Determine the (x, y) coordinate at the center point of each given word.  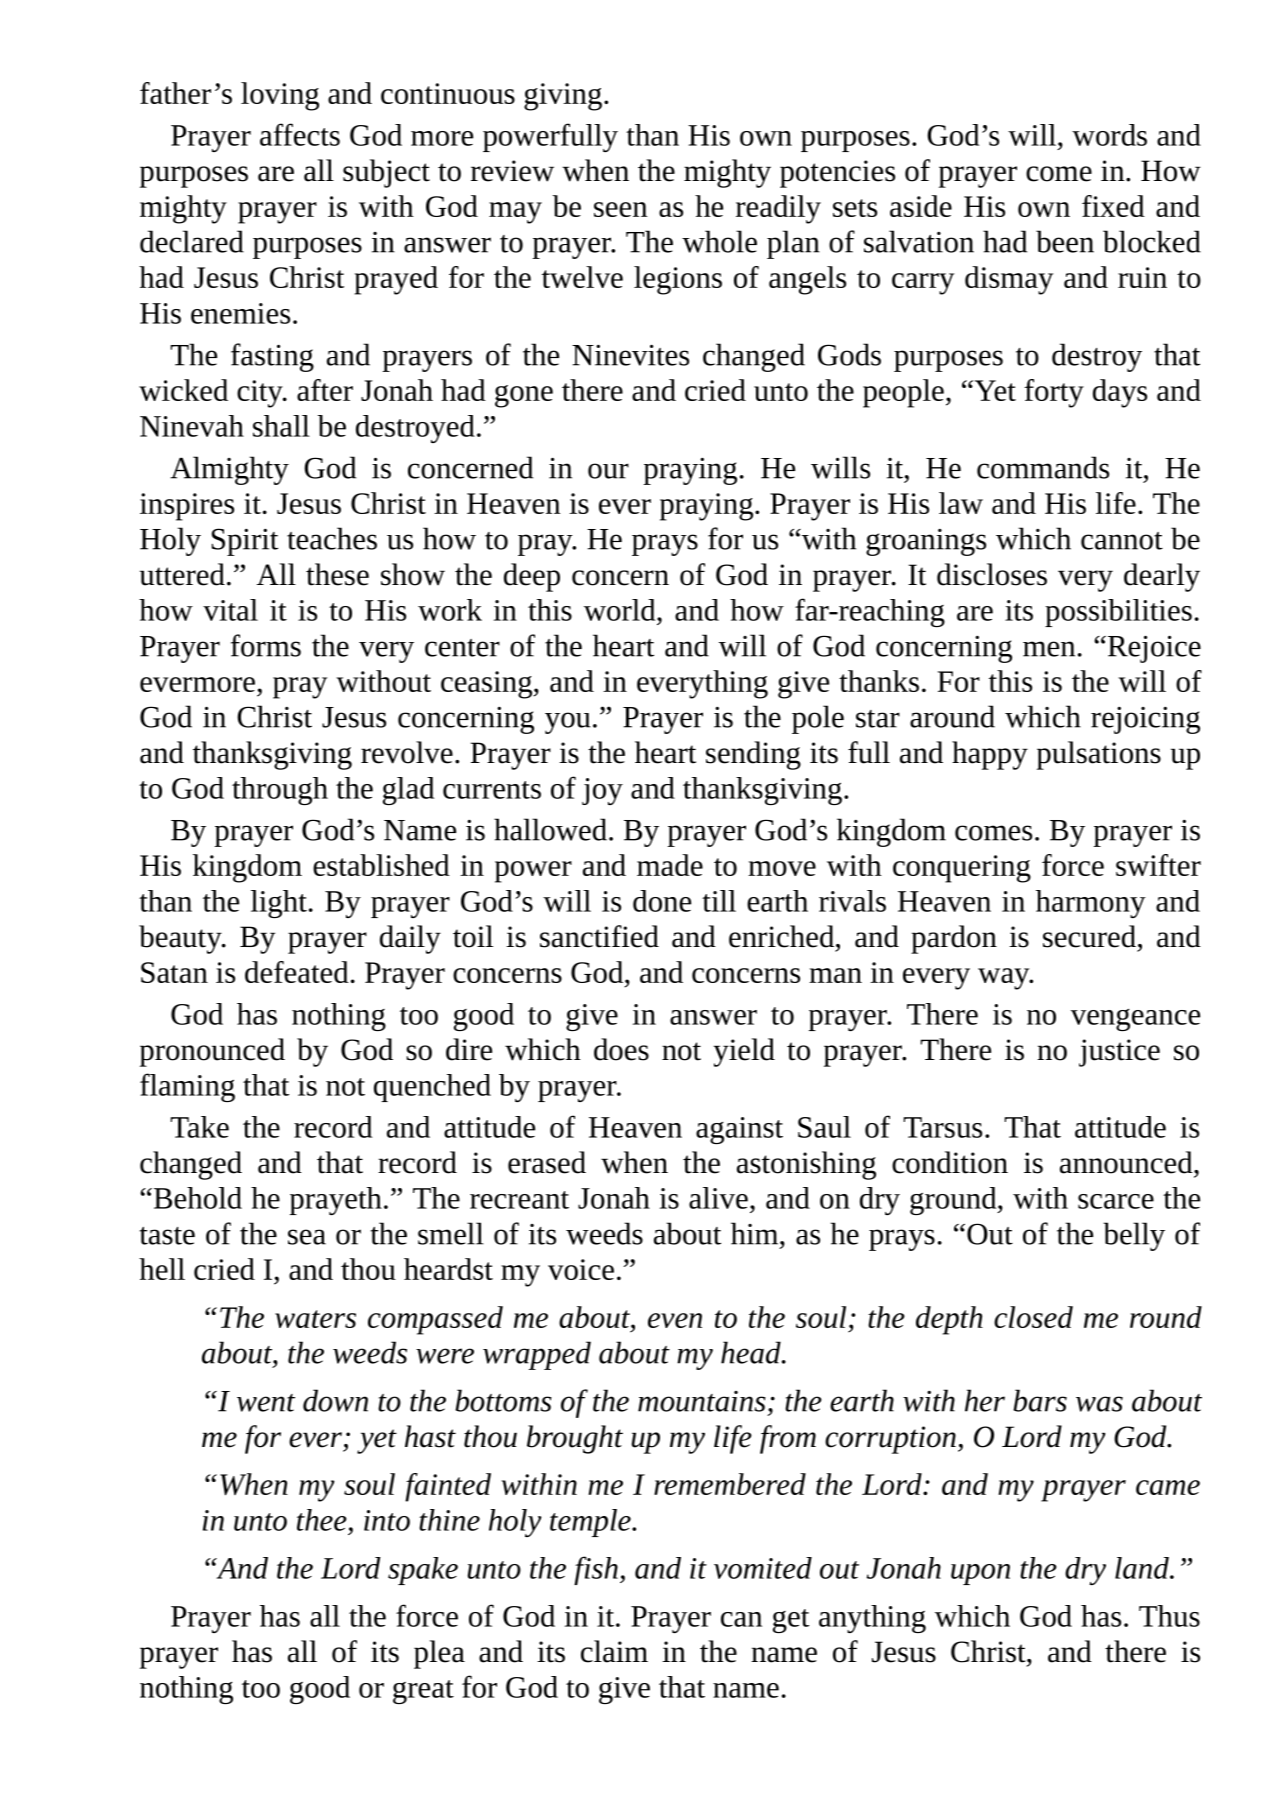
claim (614, 1651)
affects (300, 134)
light (279, 904)
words (1109, 135)
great (423, 1692)
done (662, 901)
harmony (1091, 904)
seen (620, 209)
